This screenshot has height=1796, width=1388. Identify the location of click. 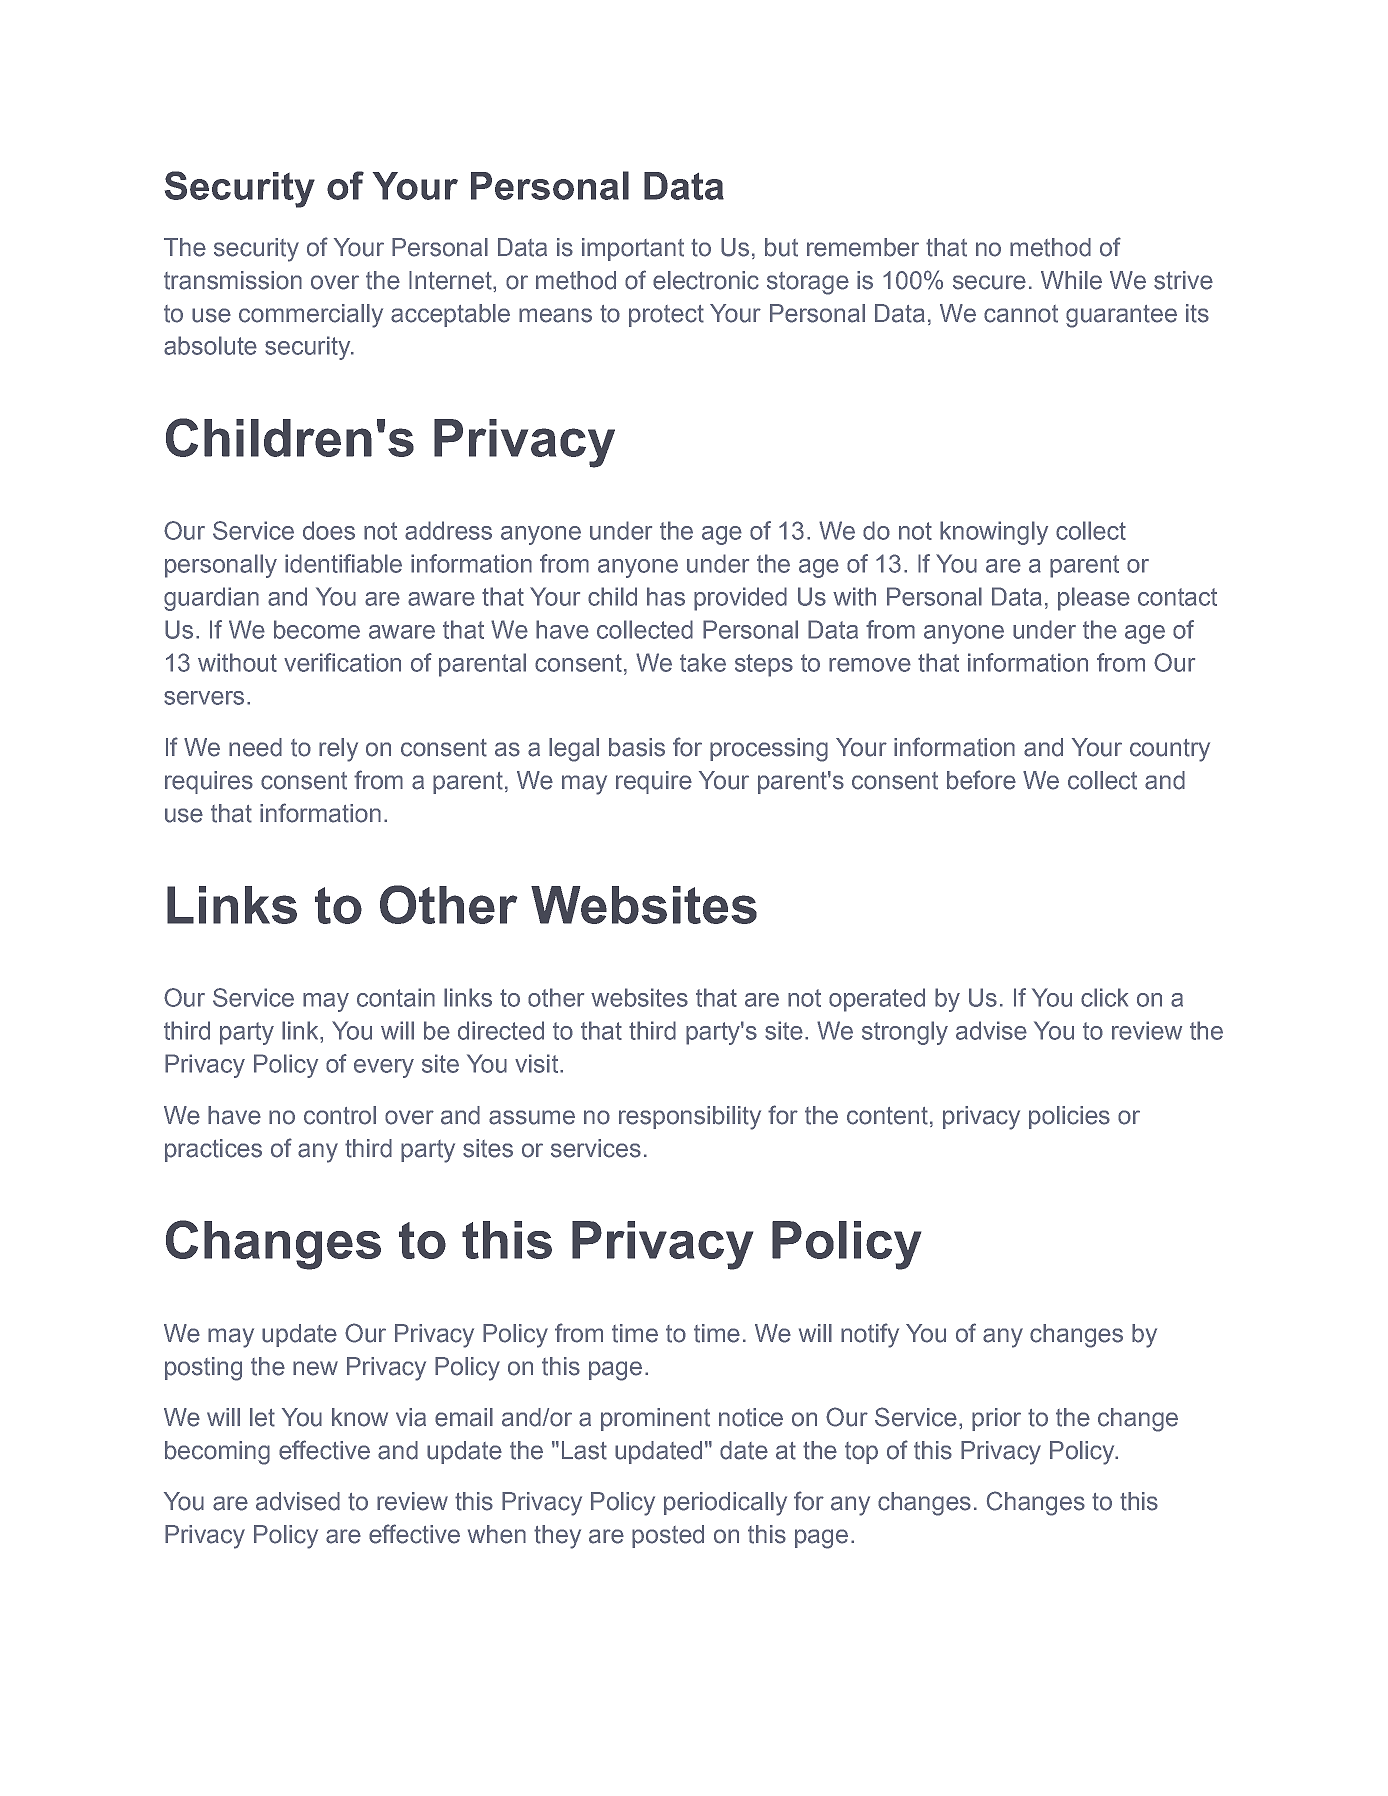
(1104, 997).
